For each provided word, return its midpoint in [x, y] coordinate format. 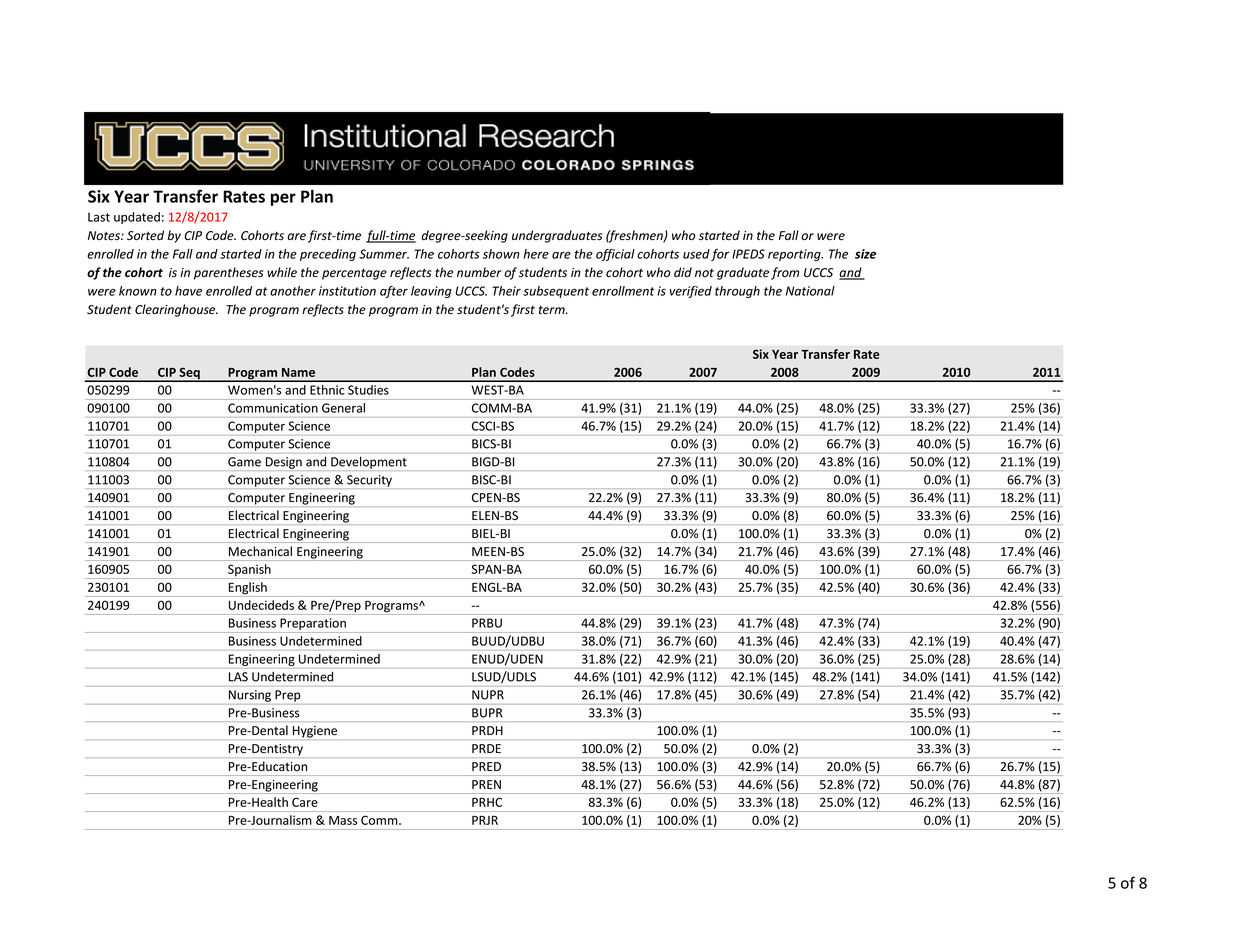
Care [304, 802]
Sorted [145, 235]
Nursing [250, 696]
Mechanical [260, 551]
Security [369, 481]
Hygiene [315, 732]
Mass [343, 820]
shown [501, 254]
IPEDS [748, 254]
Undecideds [261, 605]
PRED [486, 766]
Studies [368, 390]
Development [369, 463]
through [737, 292]
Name [298, 372]
